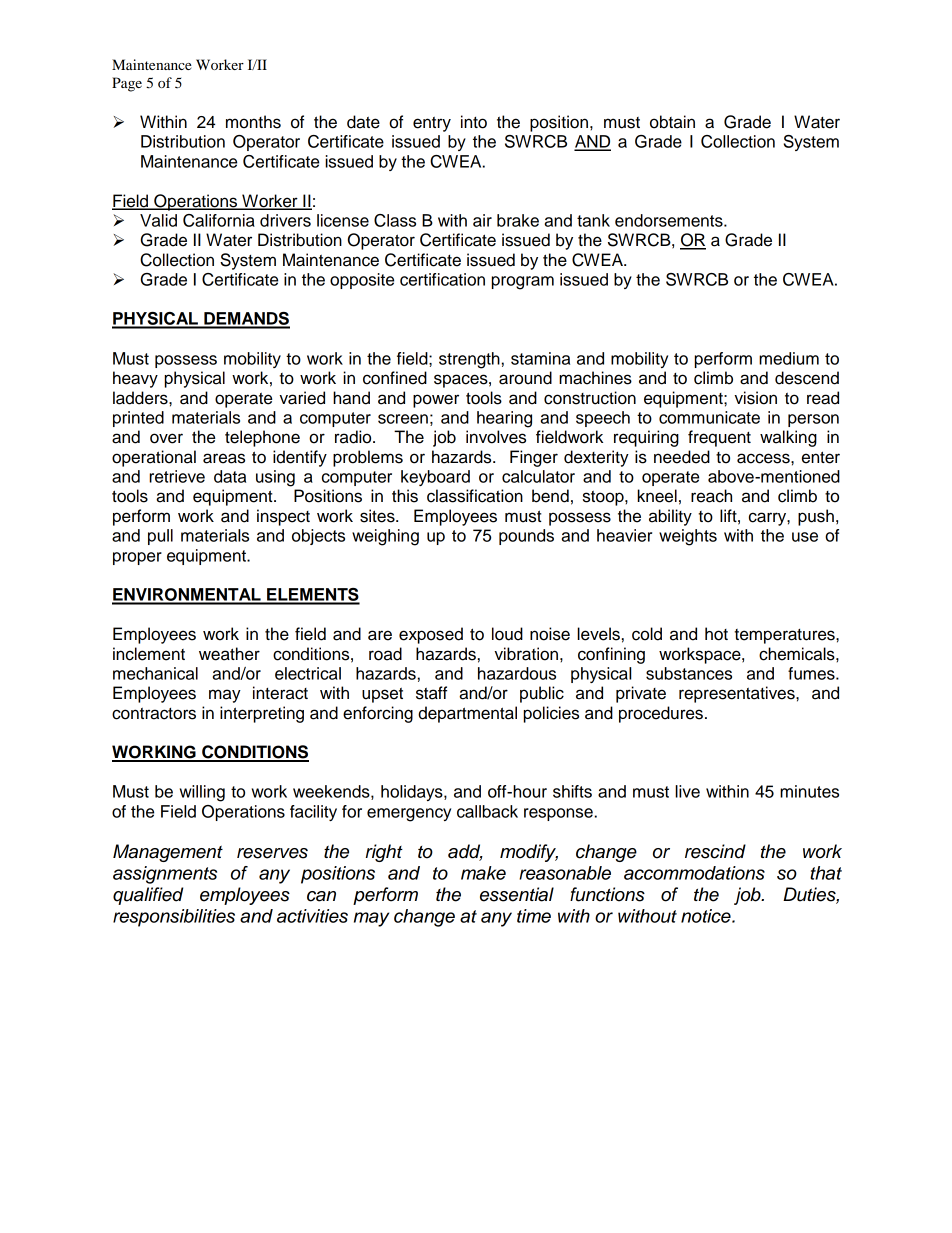  I want to click on into, so click(474, 122).
